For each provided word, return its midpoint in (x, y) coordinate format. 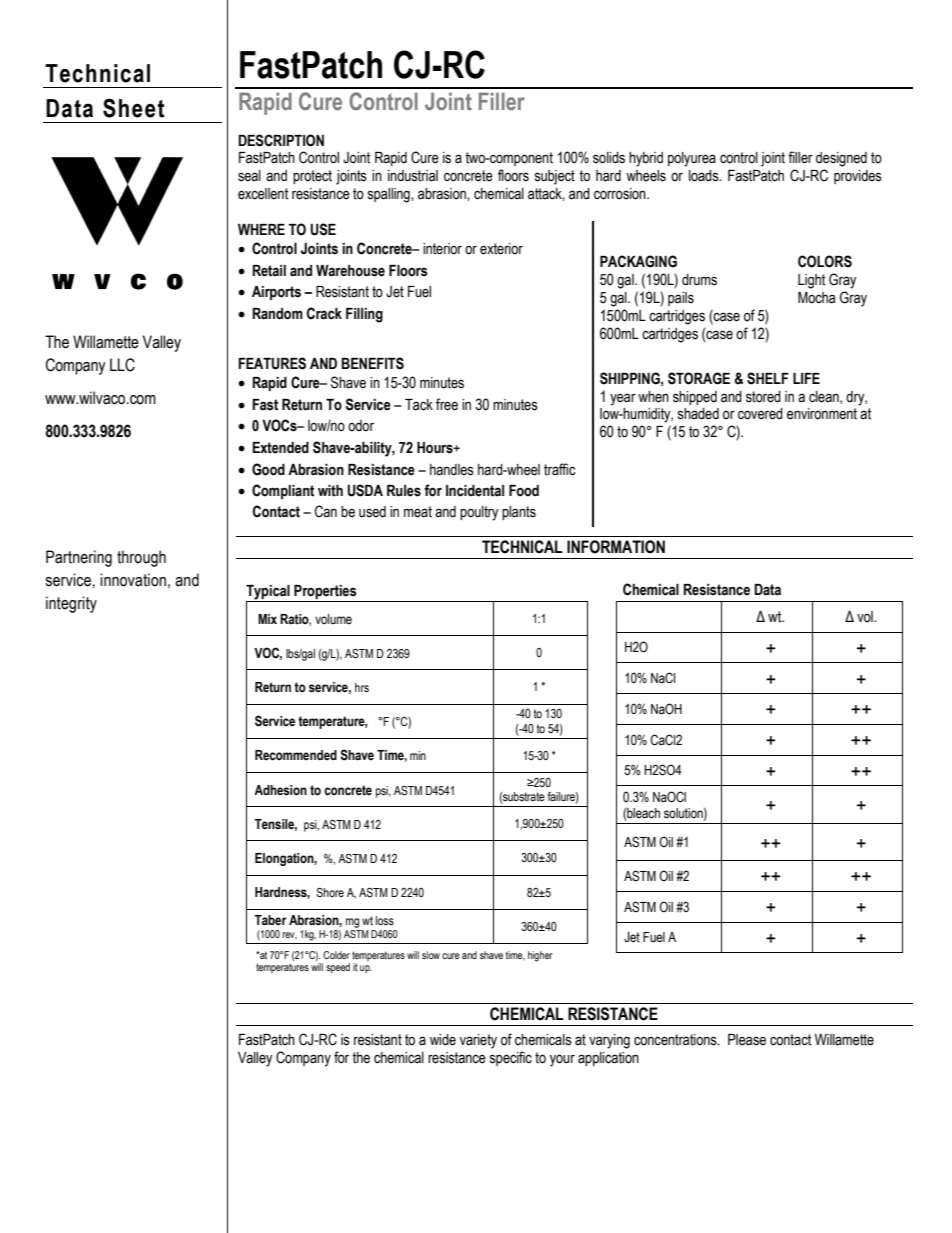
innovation (133, 580)
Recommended (296, 755)
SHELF (768, 378)
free (447, 404)
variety (478, 1041)
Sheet (134, 108)
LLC (122, 365)
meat (418, 512)
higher (540, 956)
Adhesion (280, 790)
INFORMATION (616, 547)
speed (338, 968)
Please (747, 1040)
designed (841, 159)
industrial (413, 176)
